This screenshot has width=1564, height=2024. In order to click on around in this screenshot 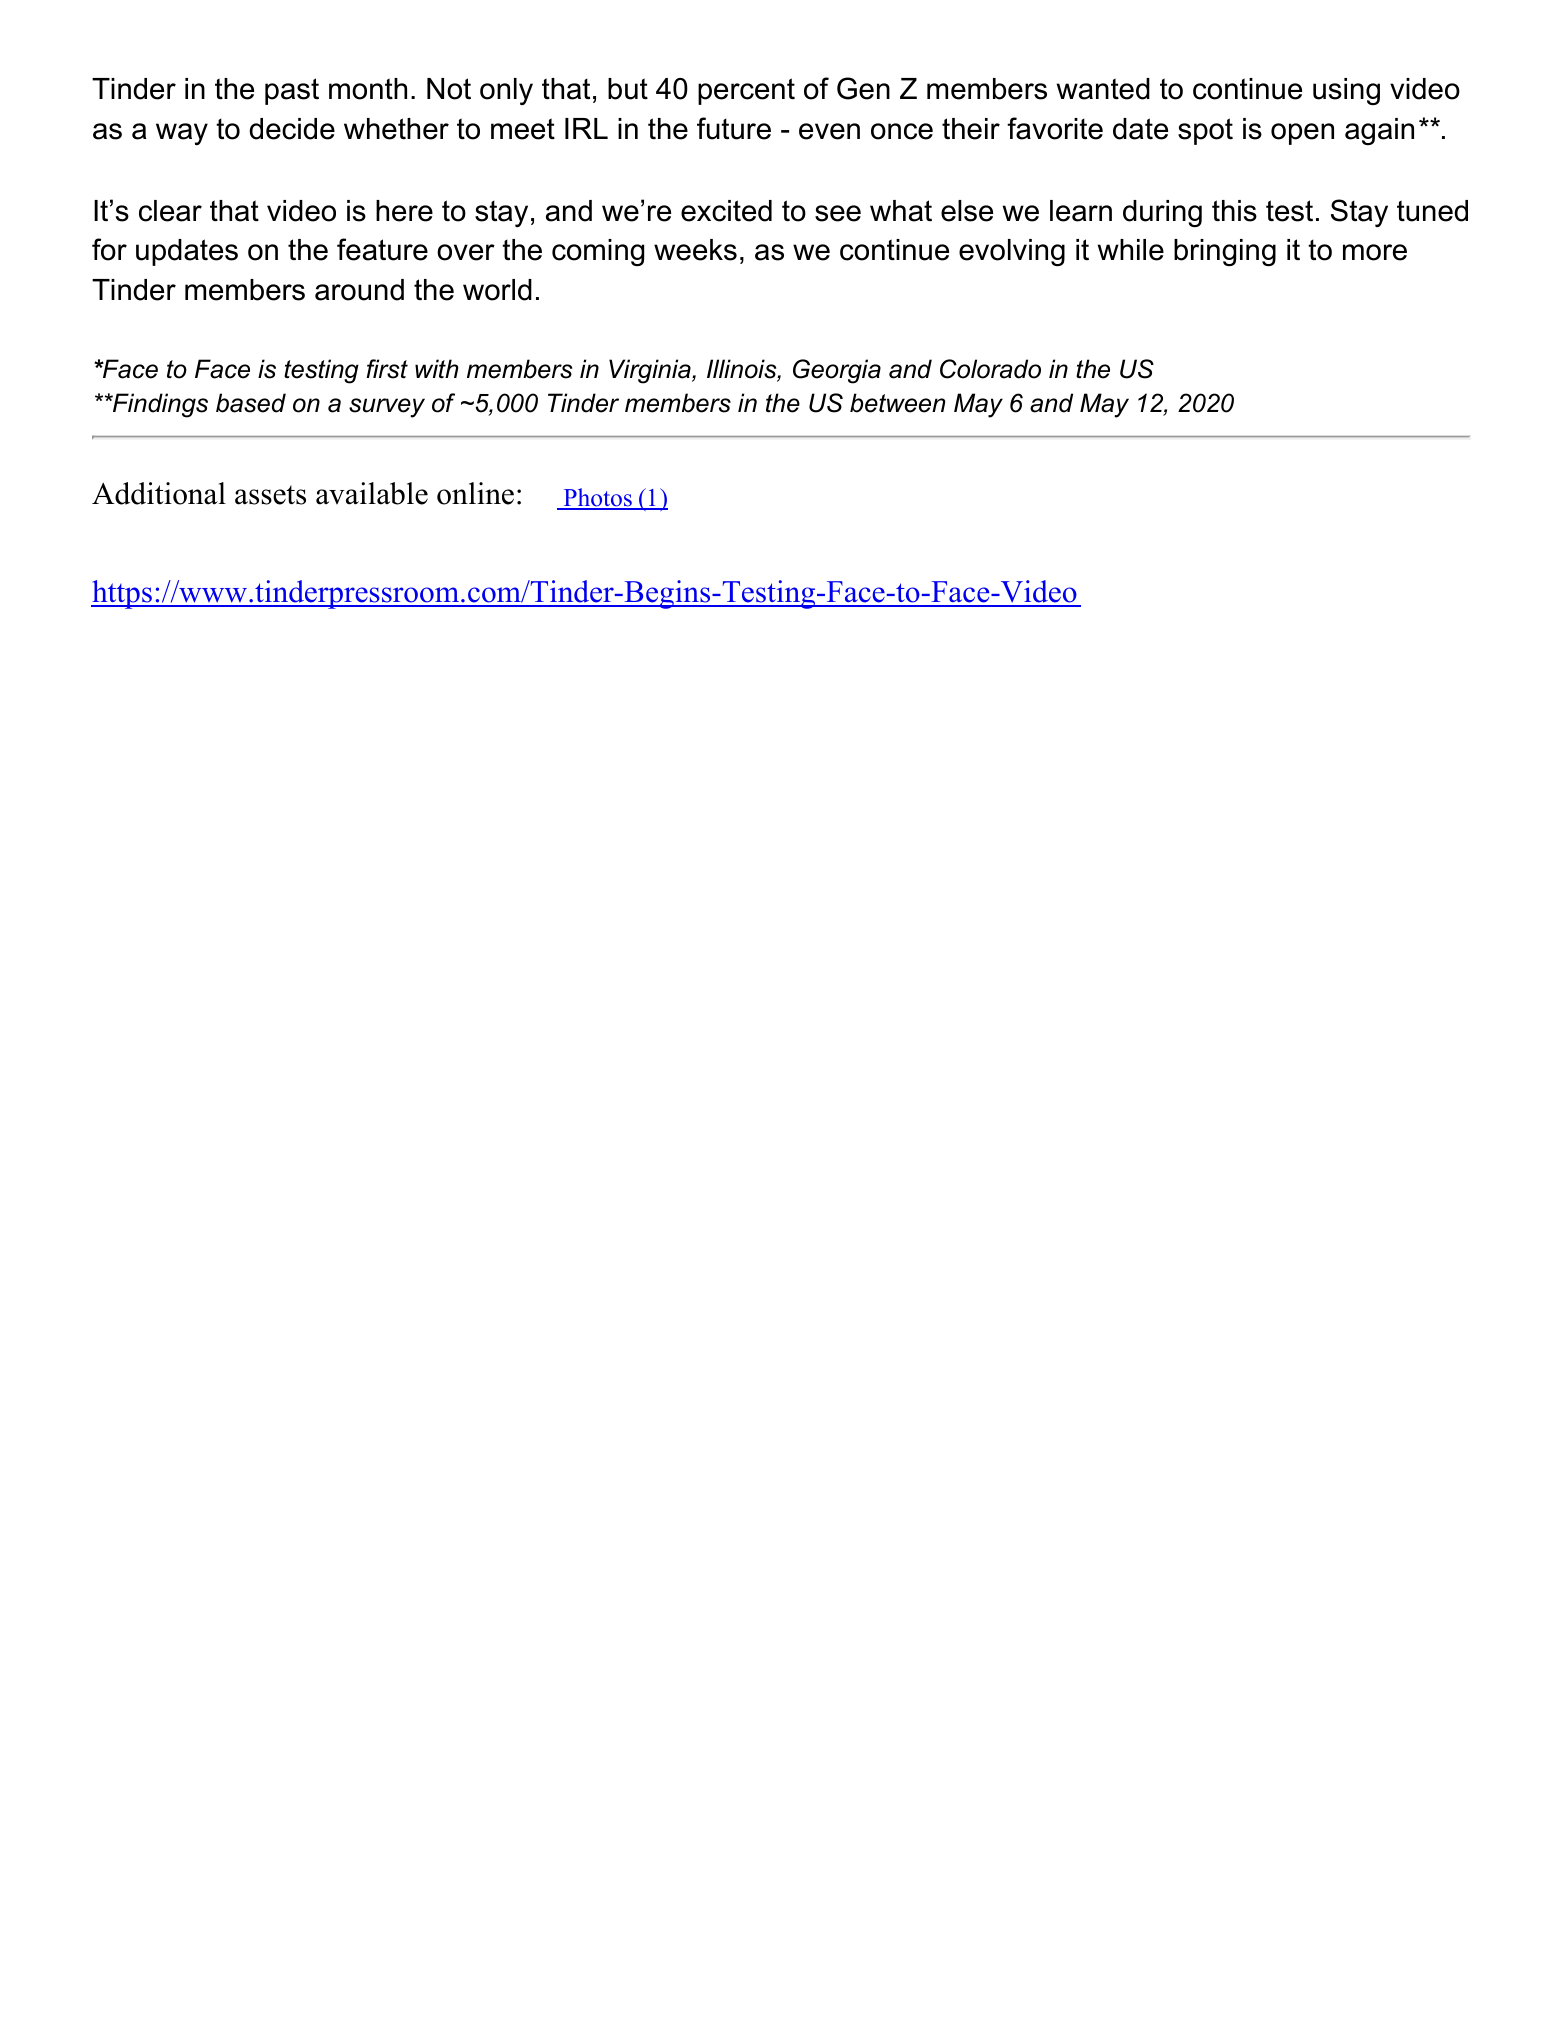, I will do `click(359, 290)`.
